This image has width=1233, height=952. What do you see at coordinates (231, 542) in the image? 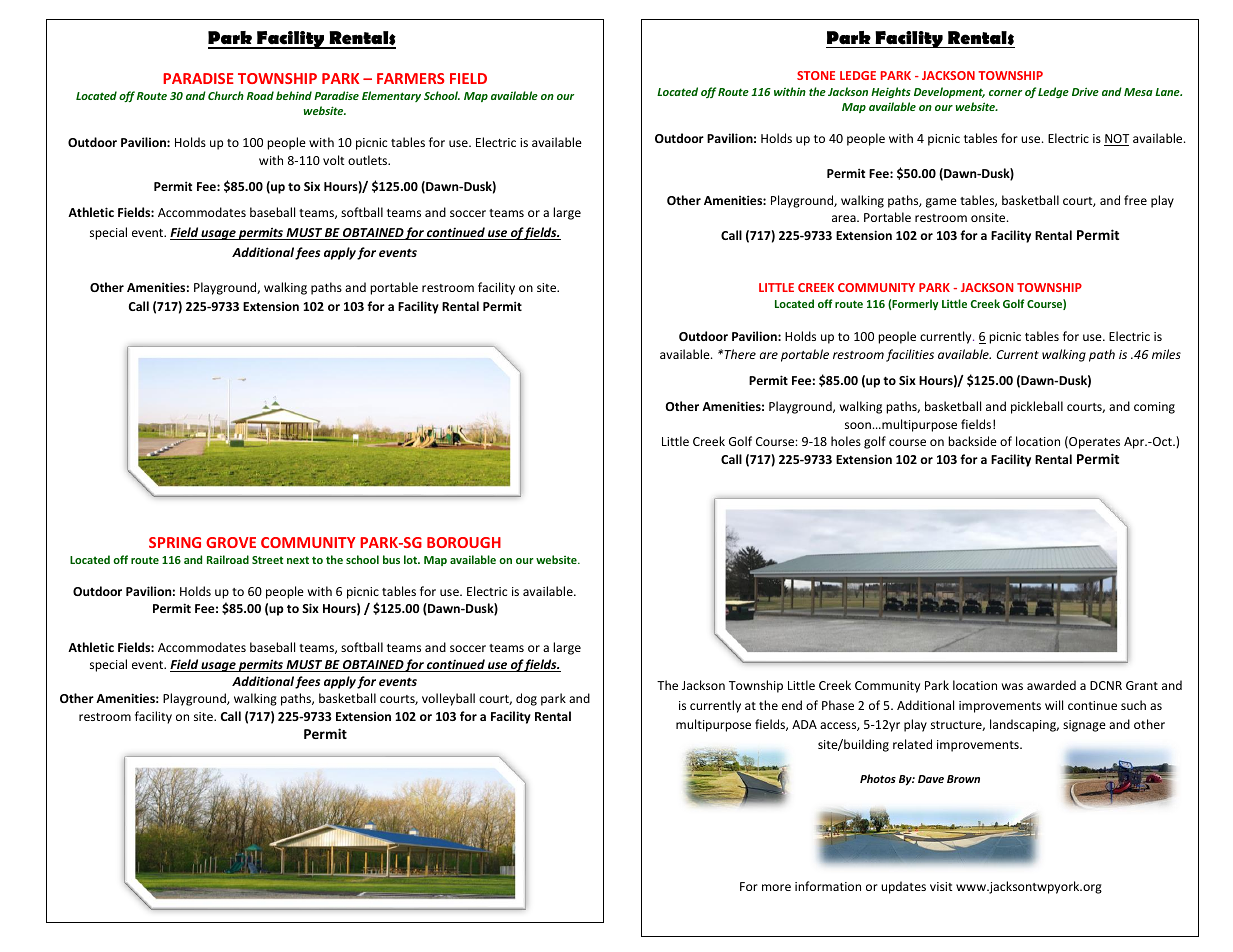
I see `GROVE` at bounding box center [231, 542].
